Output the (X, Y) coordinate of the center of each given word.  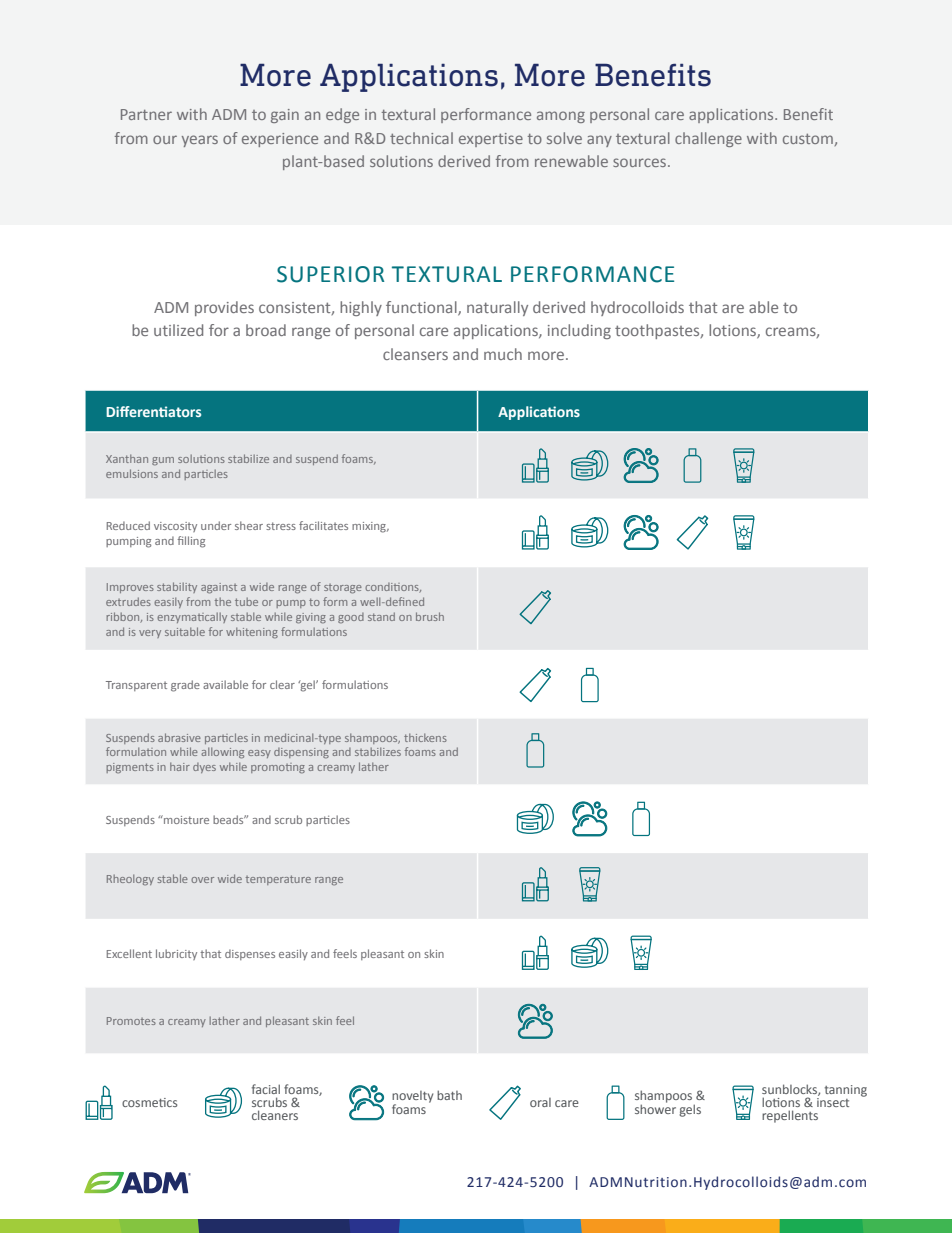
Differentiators (153, 411)
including (579, 331)
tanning (846, 1091)
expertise (491, 140)
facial (266, 1089)
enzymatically (192, 617)
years (200, 141)
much (503, 354)
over (202, 880)
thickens (425, 737)
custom (808, 139)
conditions (393, 588)
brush (430, 616)
